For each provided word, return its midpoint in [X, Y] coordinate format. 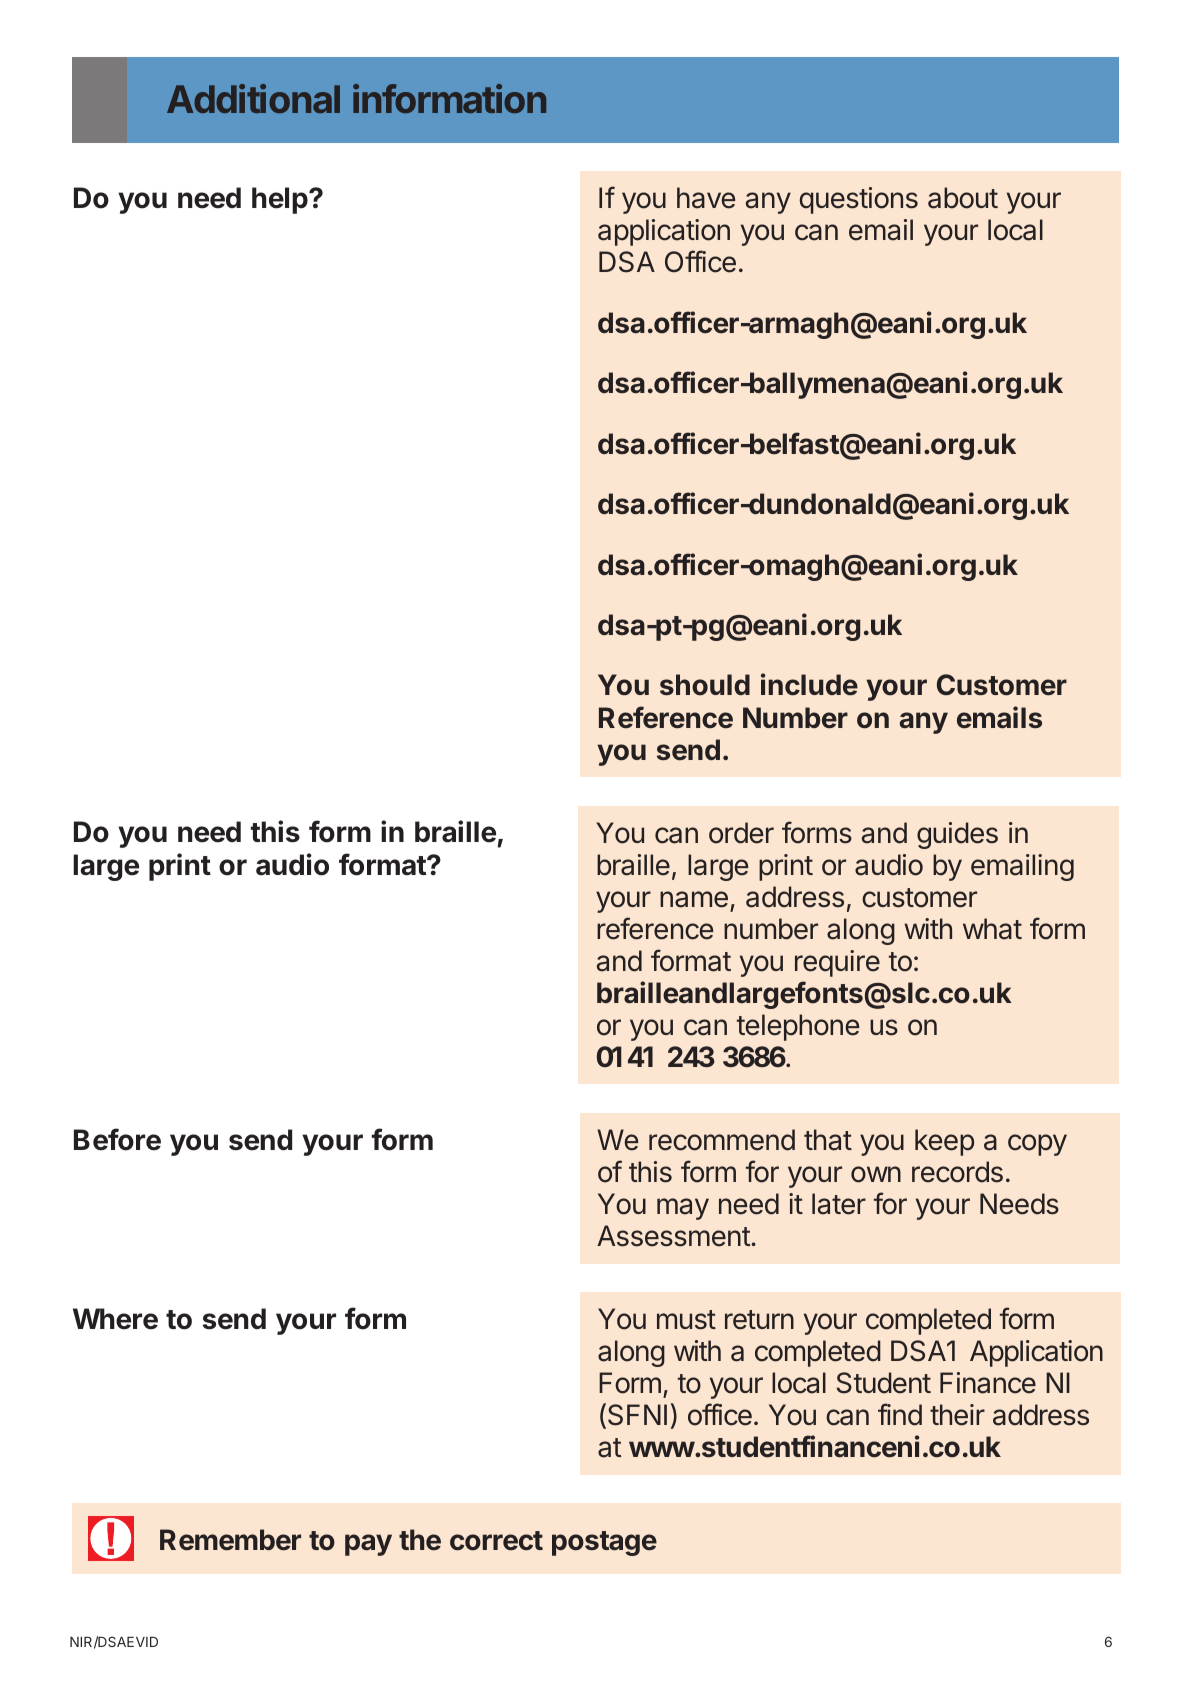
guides [957, 835]
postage [604, 1543]
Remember [230, 1540]
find [900, 1414]
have [706, 198]
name [694, 899]
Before [117, 1139]
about [963, 198]
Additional [253, 98]
